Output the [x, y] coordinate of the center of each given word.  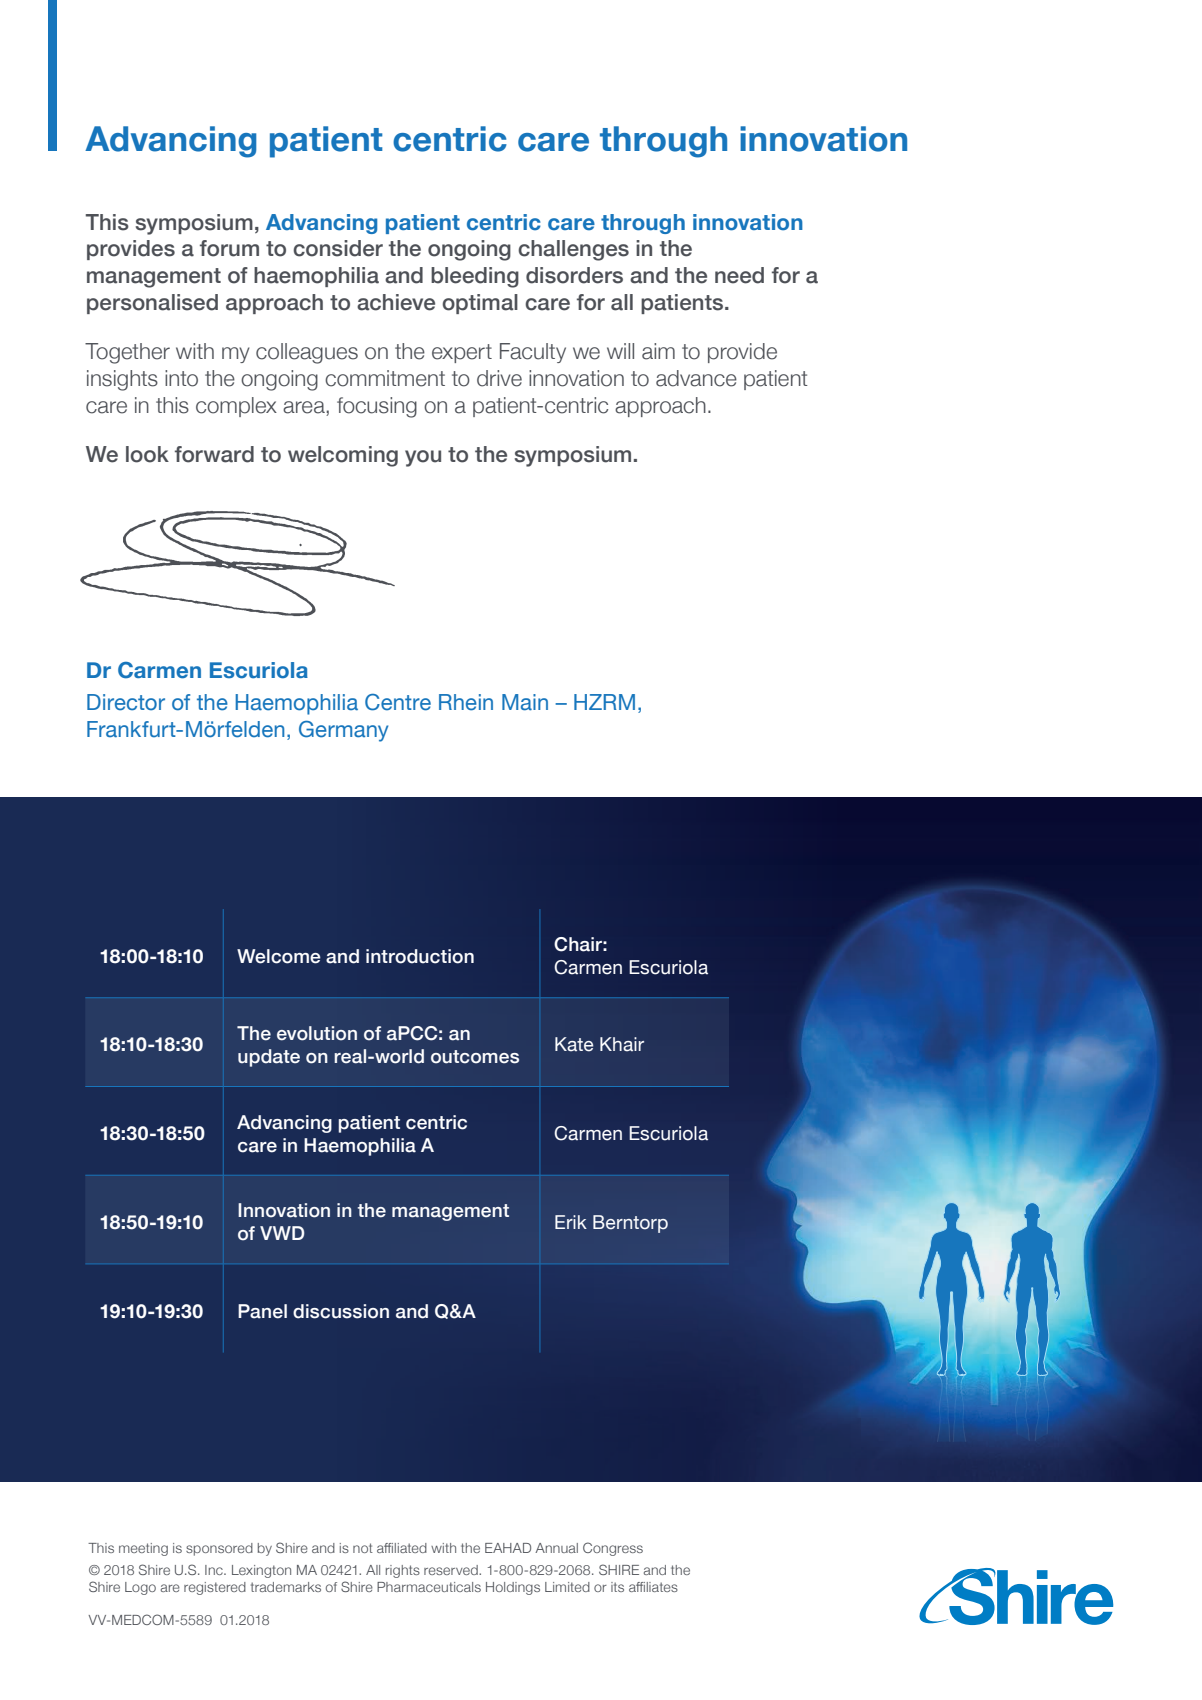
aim [658, 351]
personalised [152, 304]
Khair [622, 1044]
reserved [452, 1570]
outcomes [475, 1057]
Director [126, 702]
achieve [396, 302]
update [269, 1058]
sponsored [219, 1549]
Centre [398, 702]
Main [525, 702]
